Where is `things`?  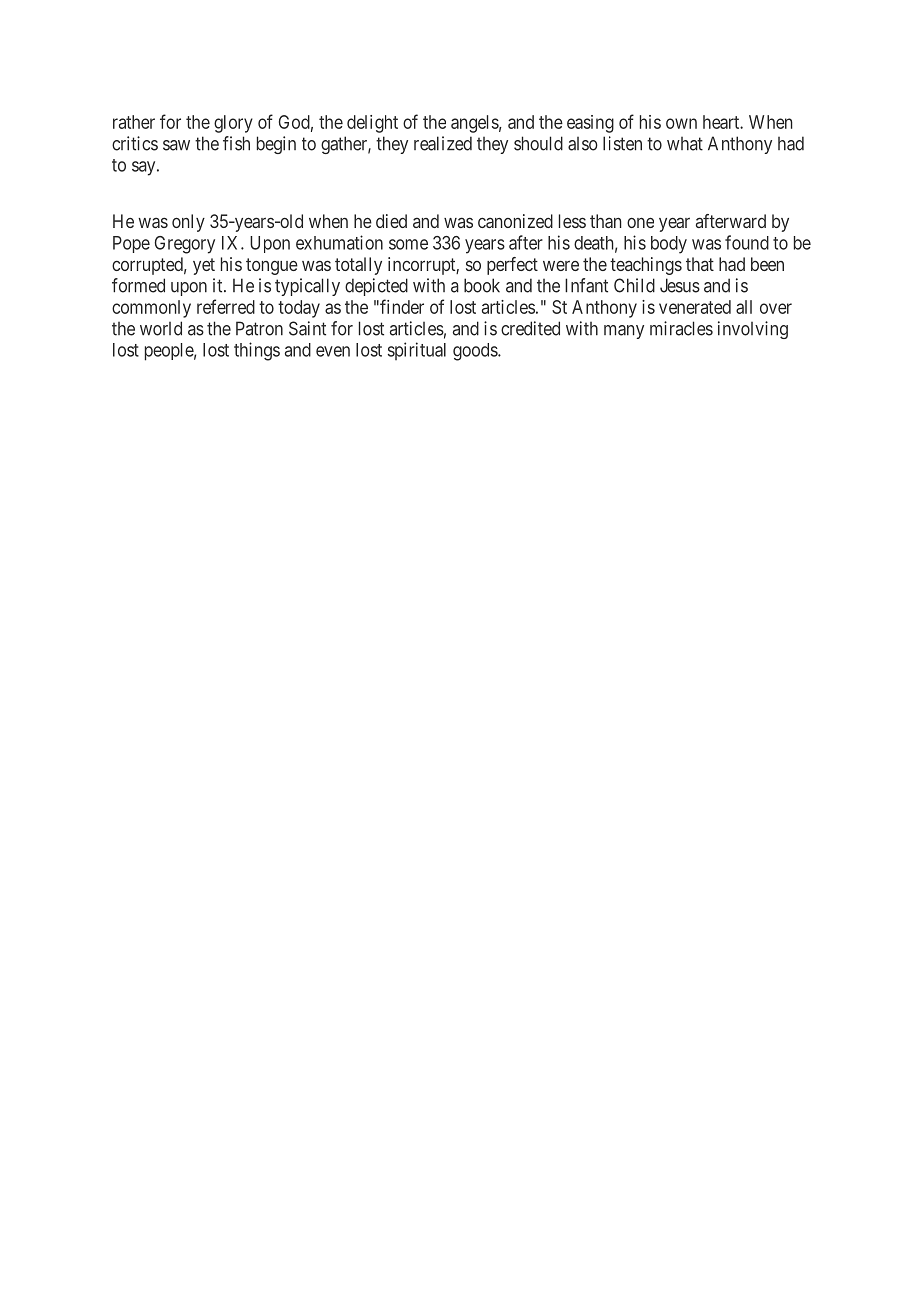 things is located at coordinates (257, 351).
